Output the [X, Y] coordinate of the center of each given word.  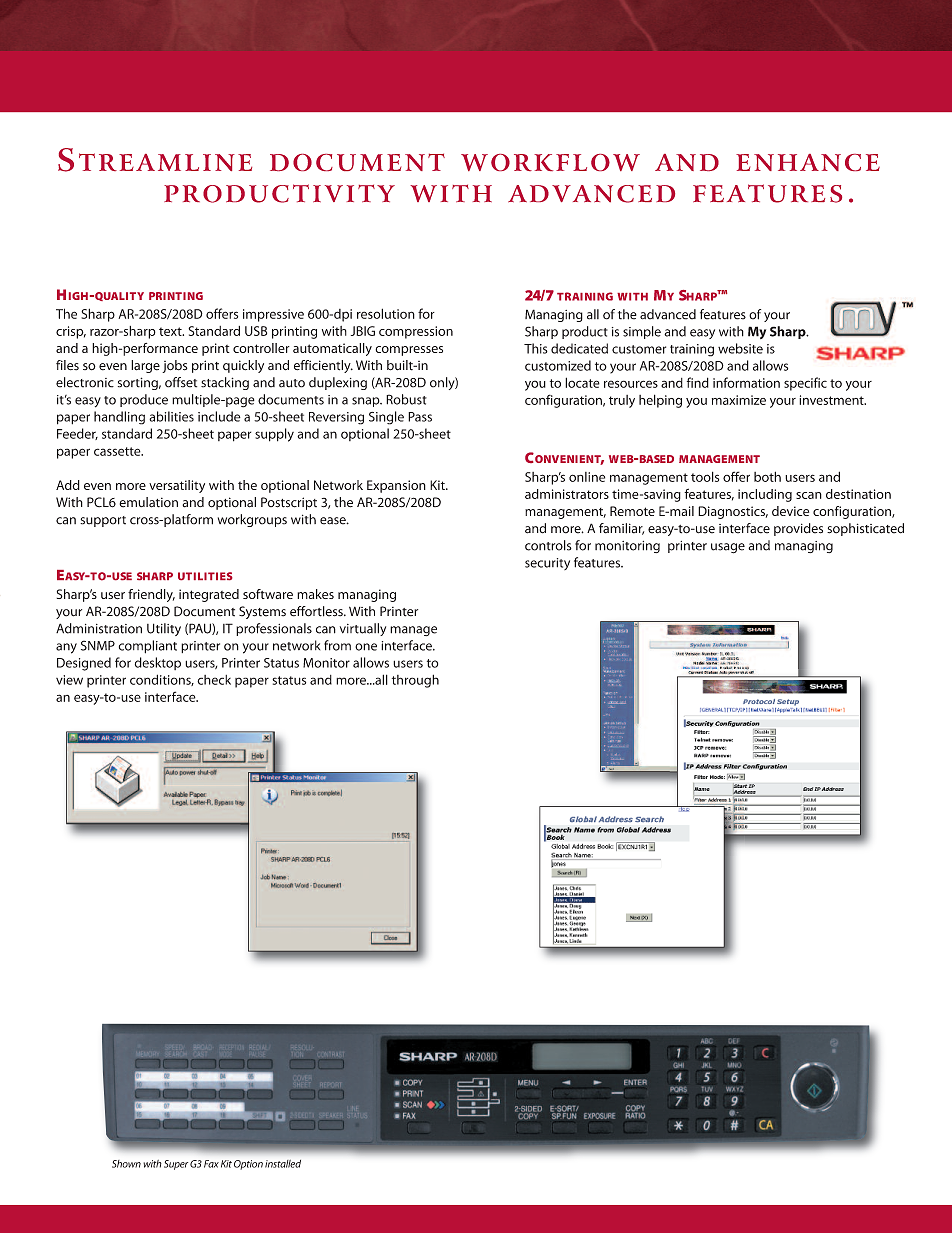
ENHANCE [808, 162]
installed [283, 1164]
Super [176, 1165]
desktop [158, 663]
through [415, 681]
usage [728, 548]
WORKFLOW [550, 162]
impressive [273, 315]
